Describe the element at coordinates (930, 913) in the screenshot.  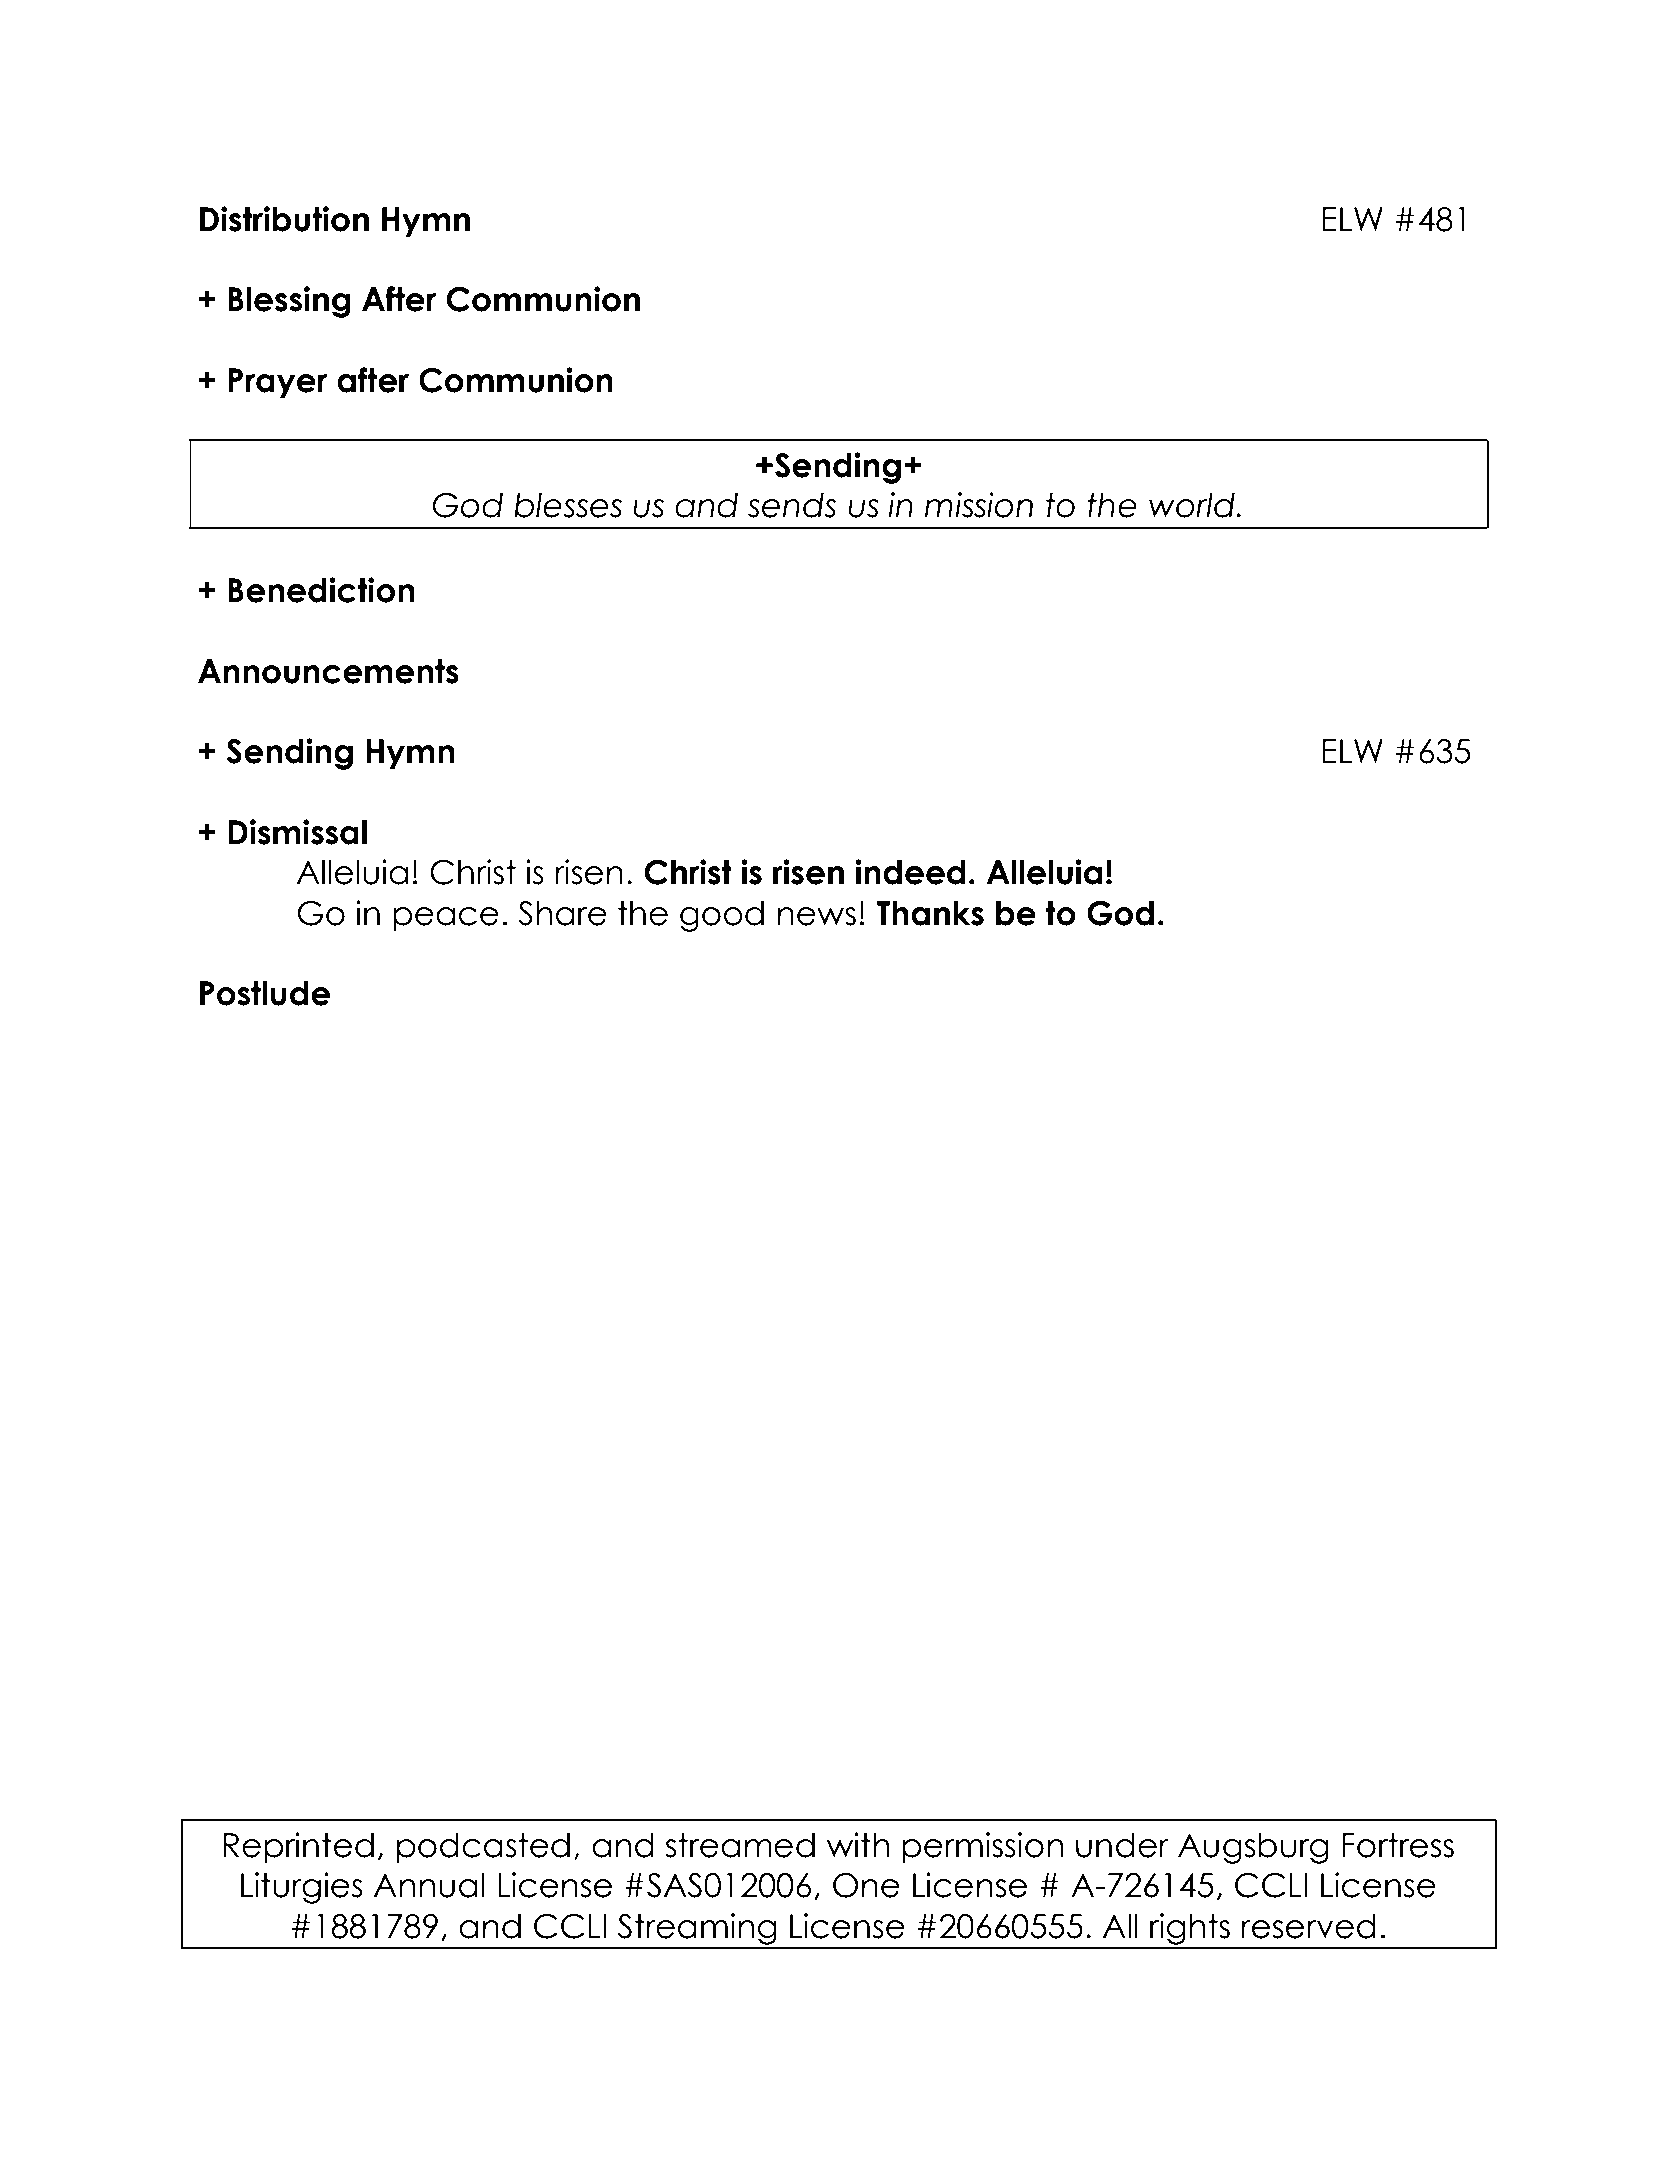
I see `Thanks` at that location.
